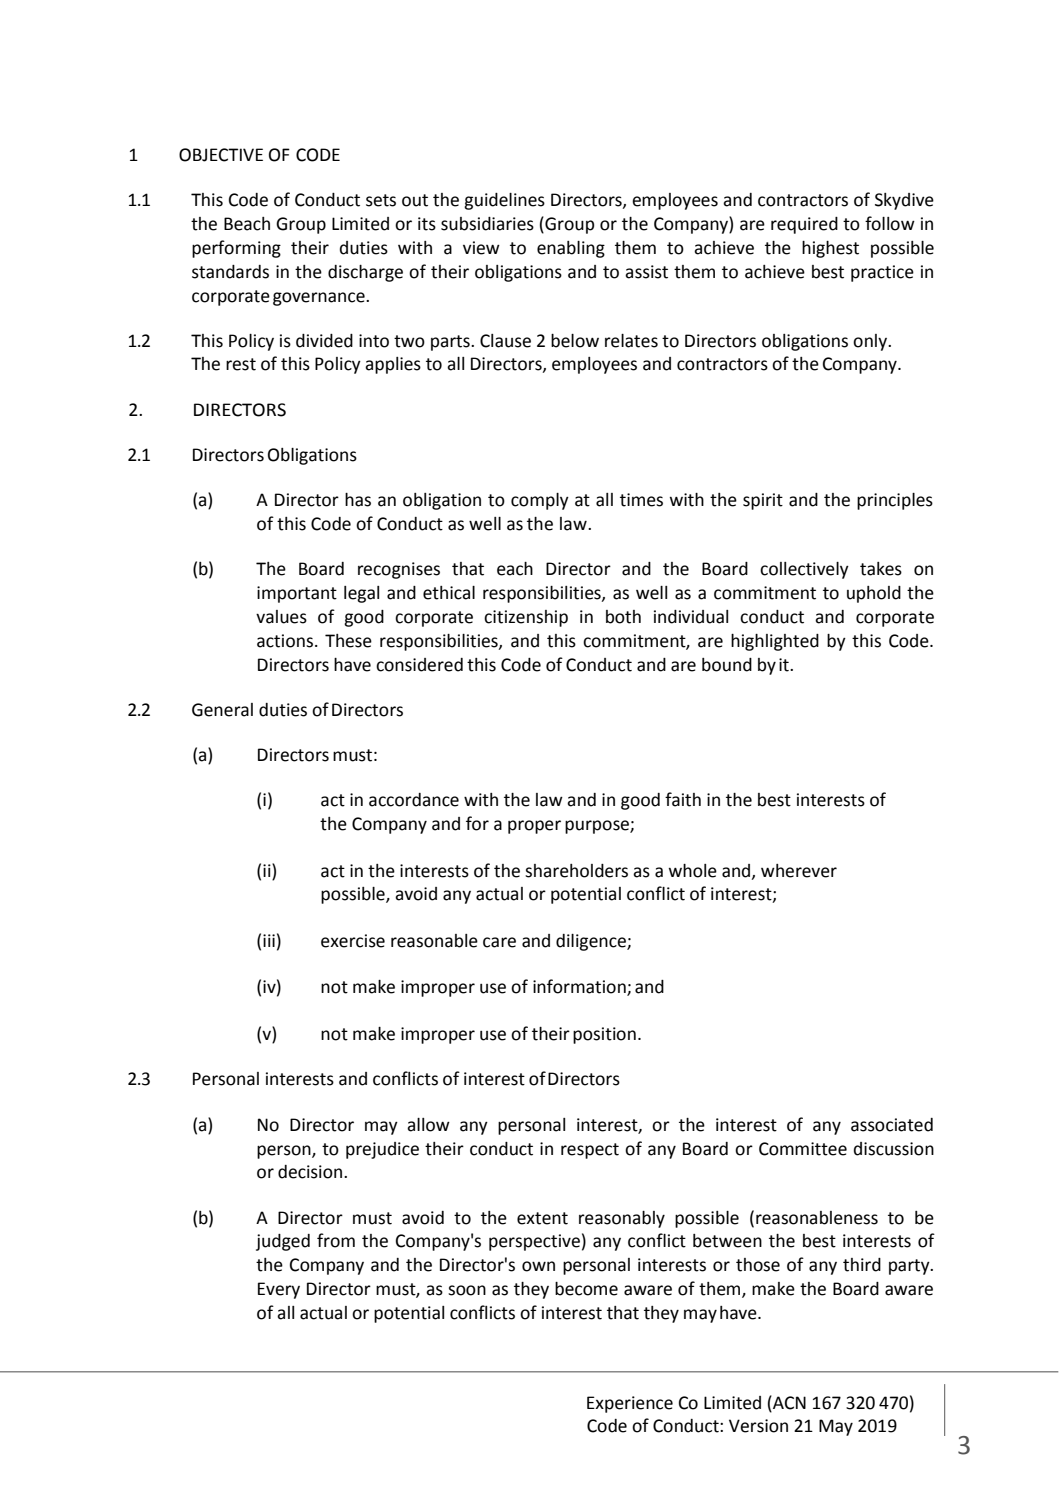 This screenshot has width=1059, height=1499. I want to click on Every, so click(279, 1290).
